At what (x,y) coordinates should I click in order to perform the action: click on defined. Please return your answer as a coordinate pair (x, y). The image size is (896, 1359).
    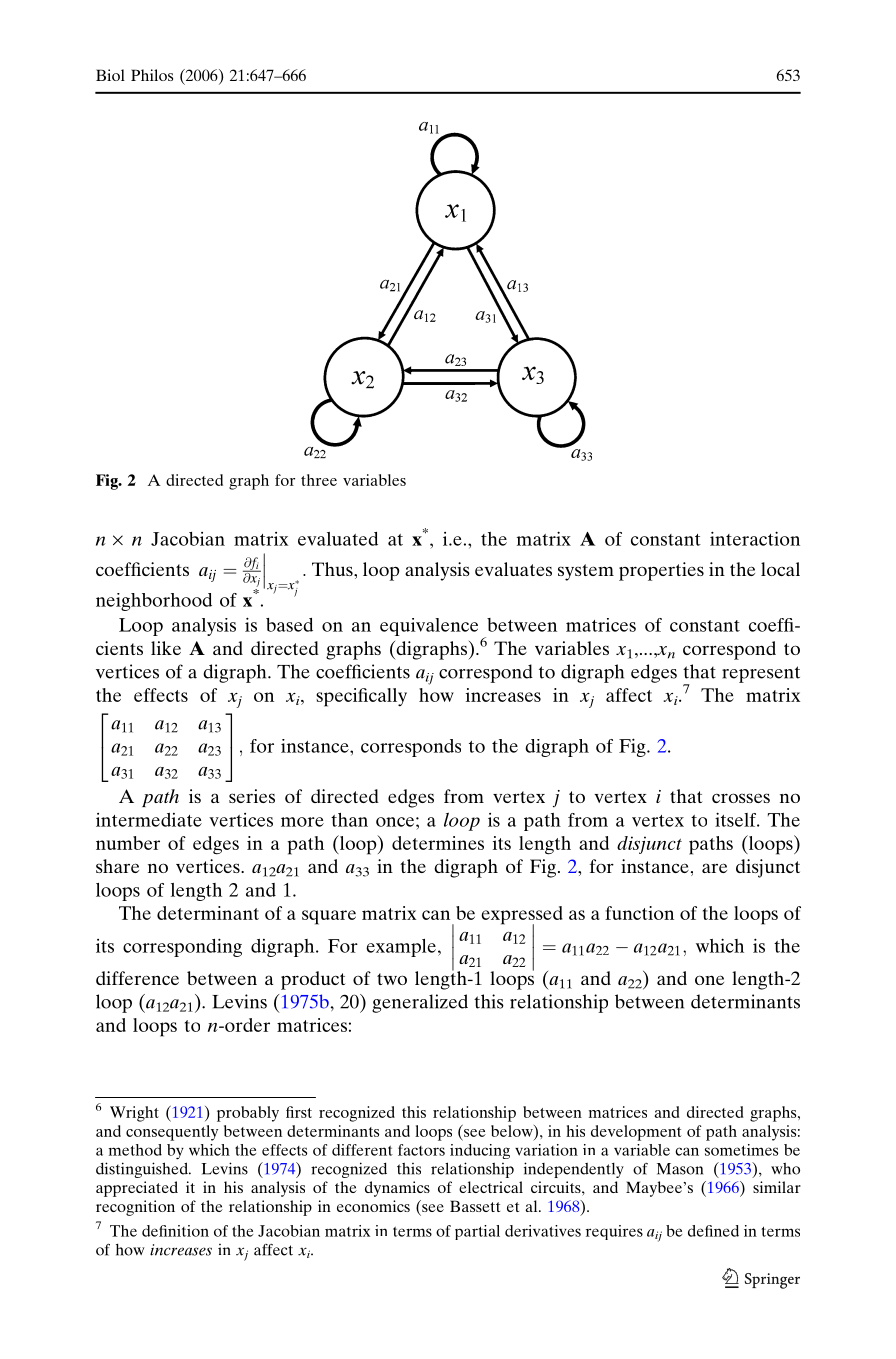
    Looking at the image, I should click on (713, 1231).
